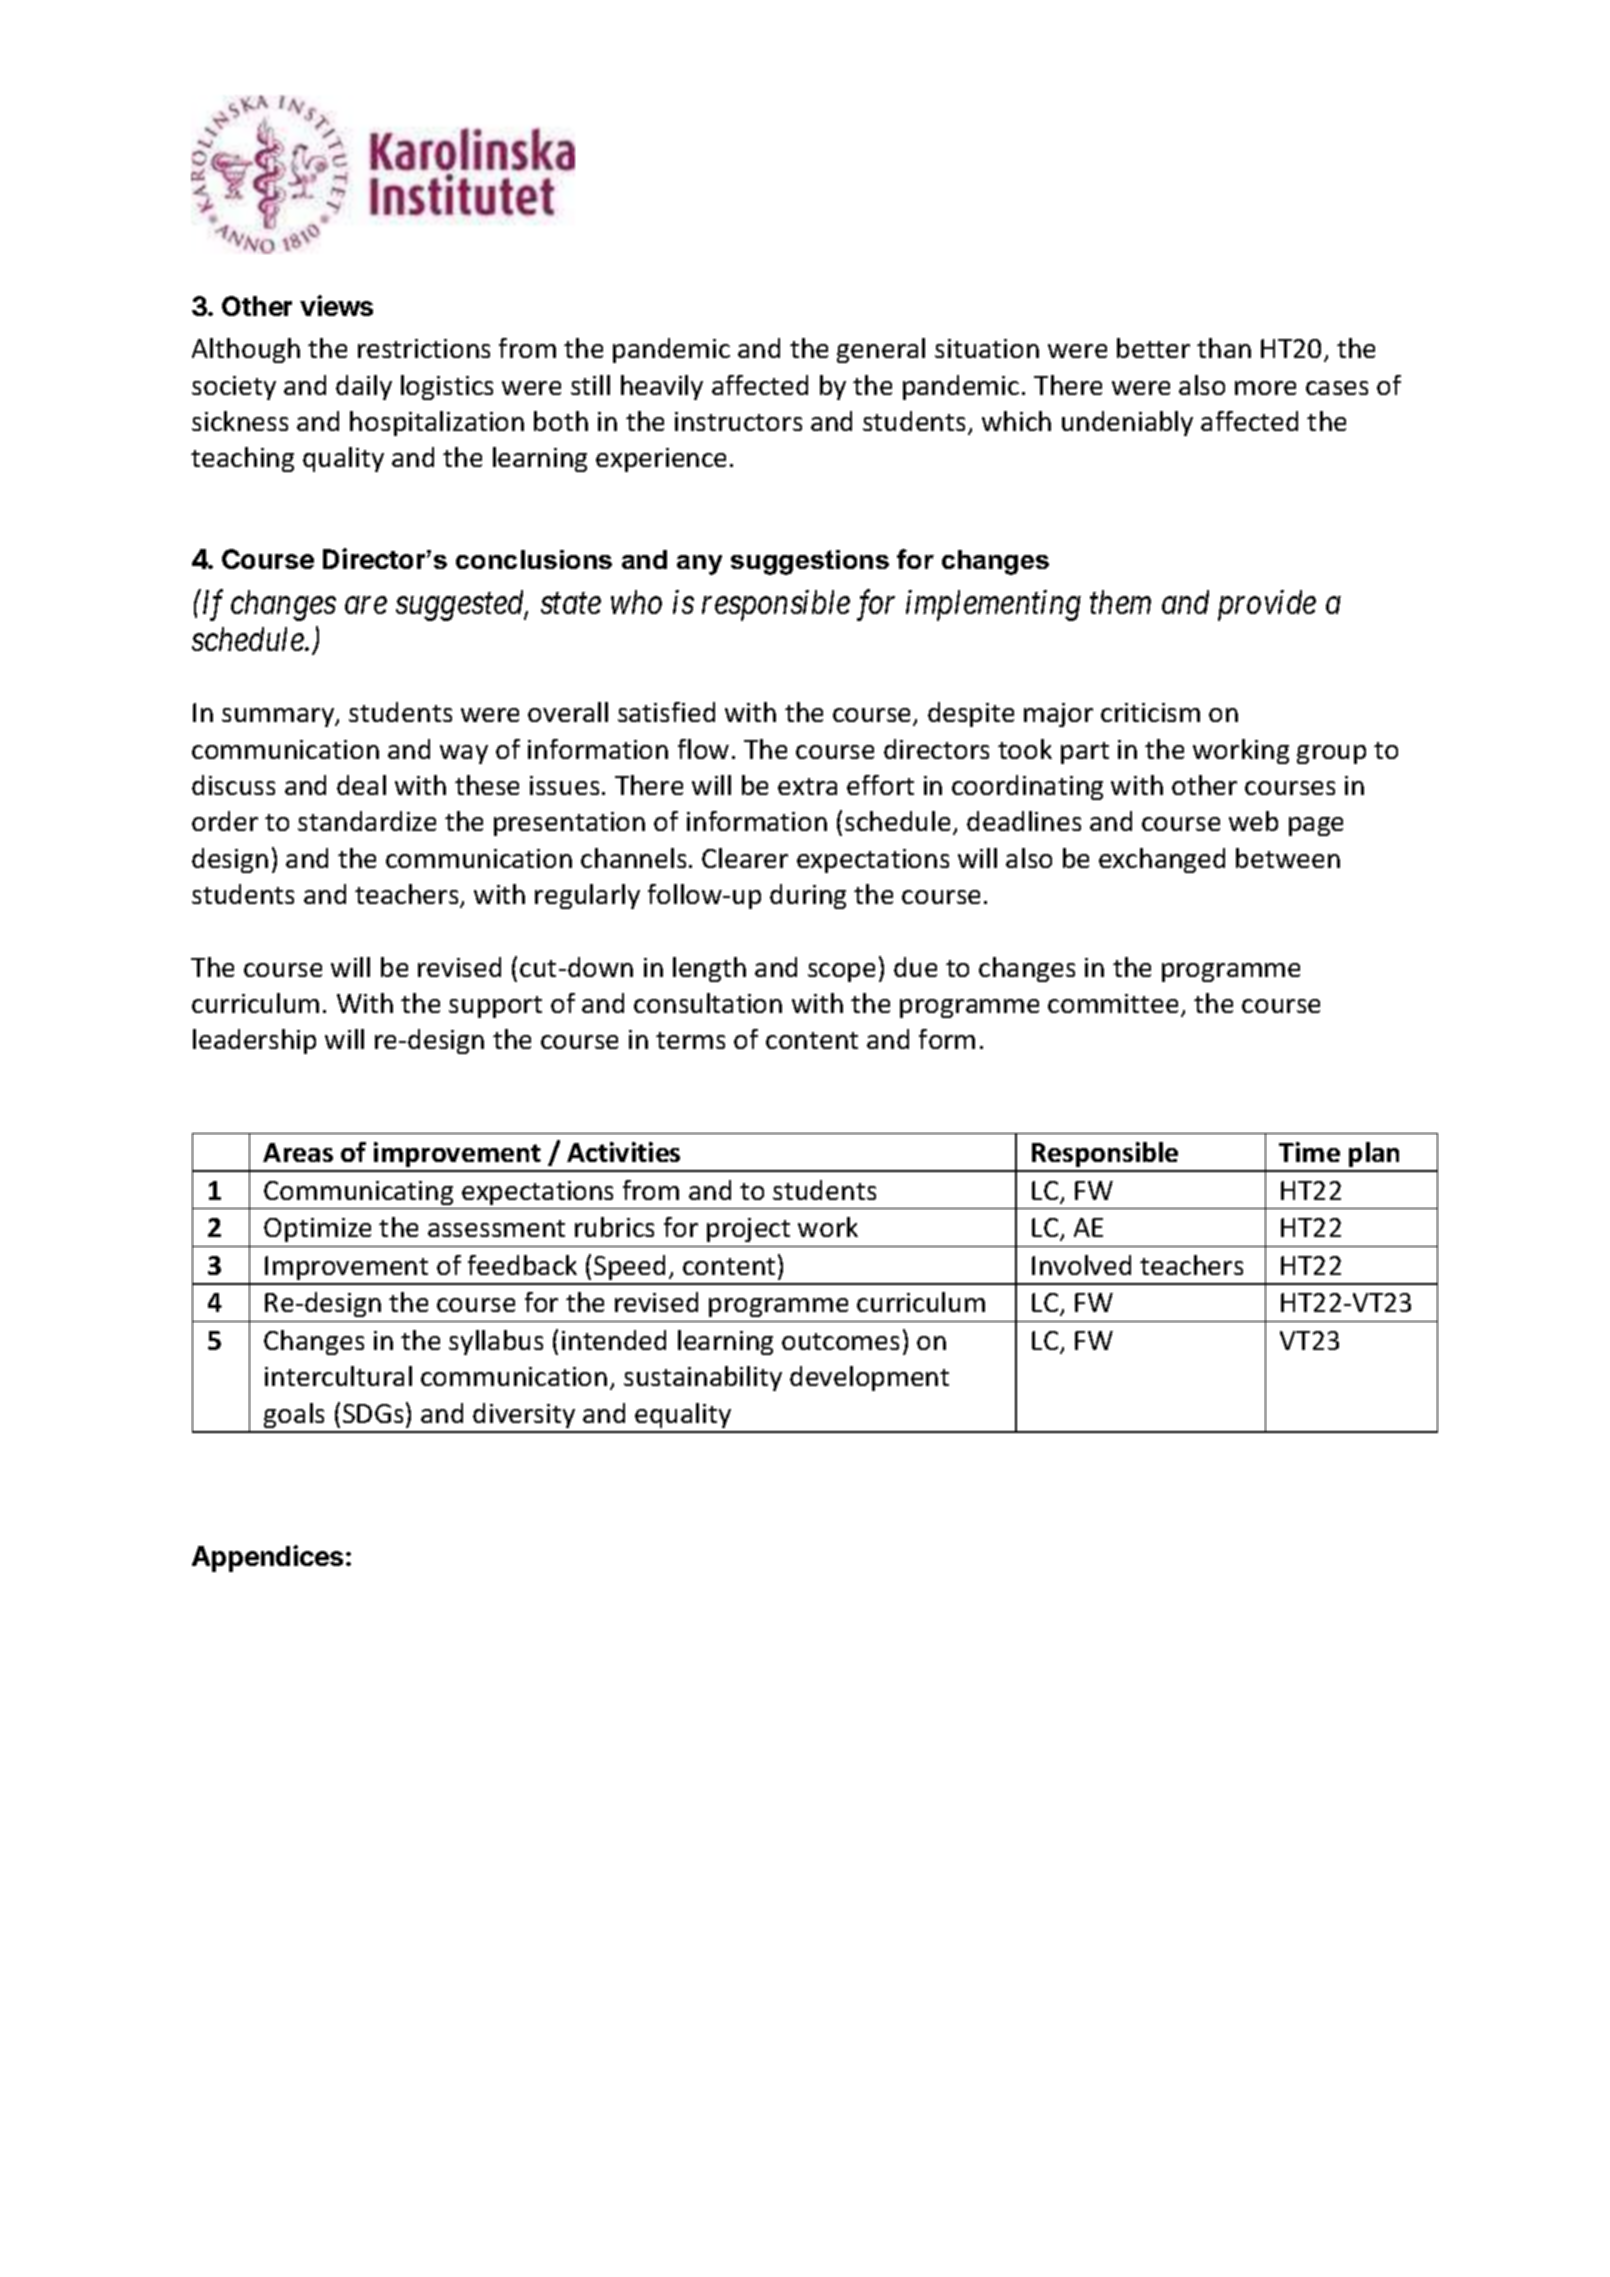 Image resolution: width=1610 pixels, height=2277 pixels. I want to click on exchanged, so click(1162, 860).
